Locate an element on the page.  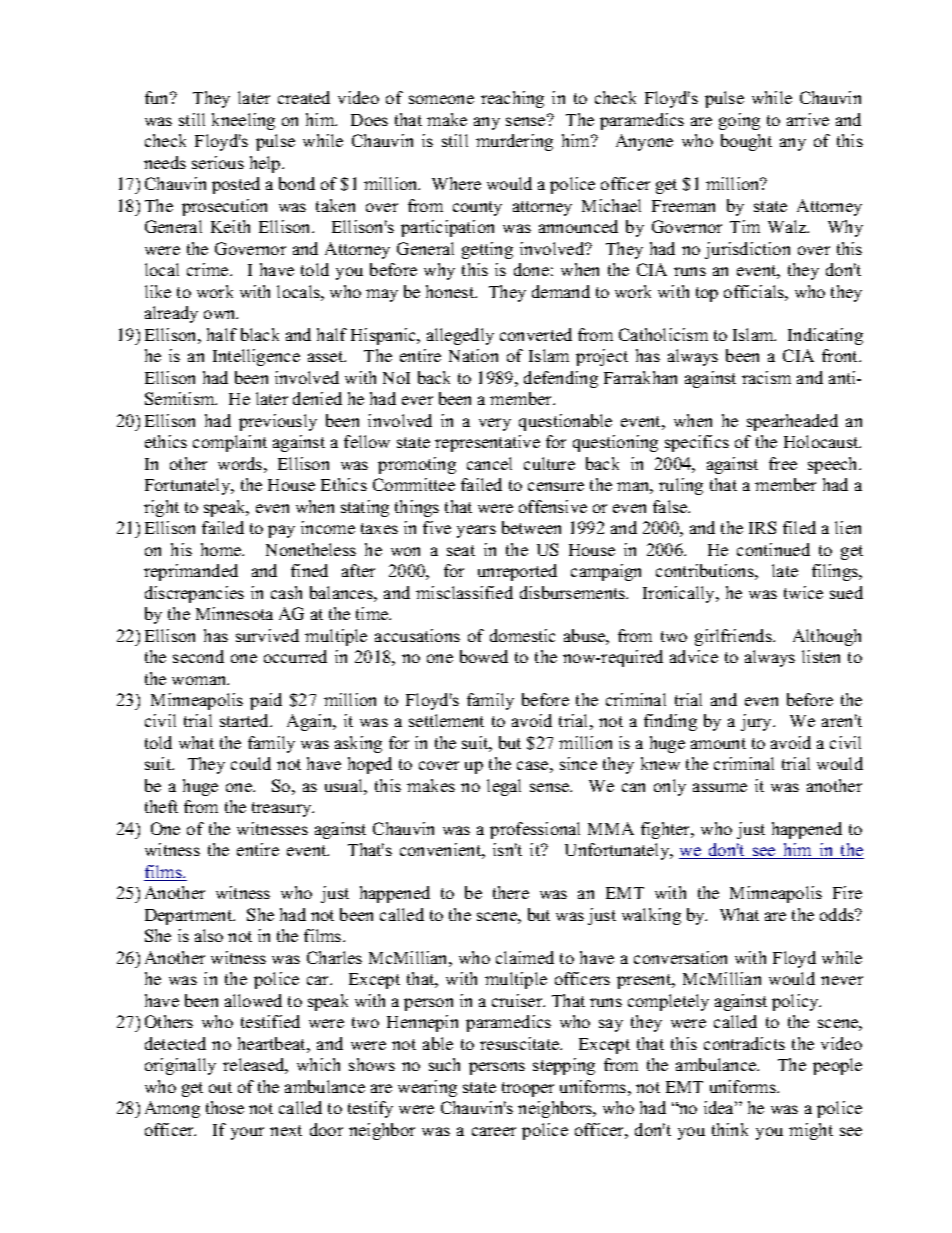
murdering is located at coordinates (514, 142).
